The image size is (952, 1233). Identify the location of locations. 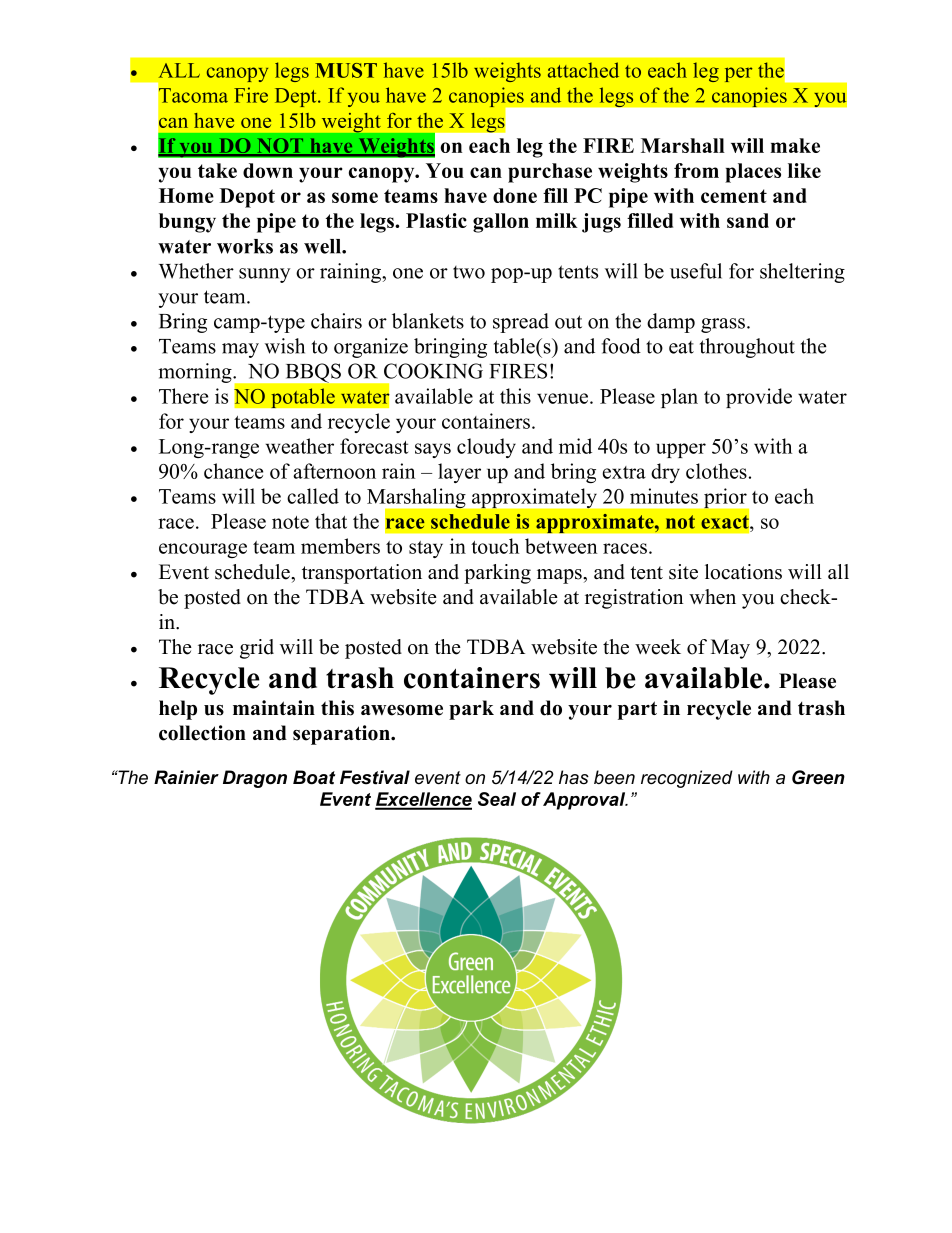
(743, 572).
